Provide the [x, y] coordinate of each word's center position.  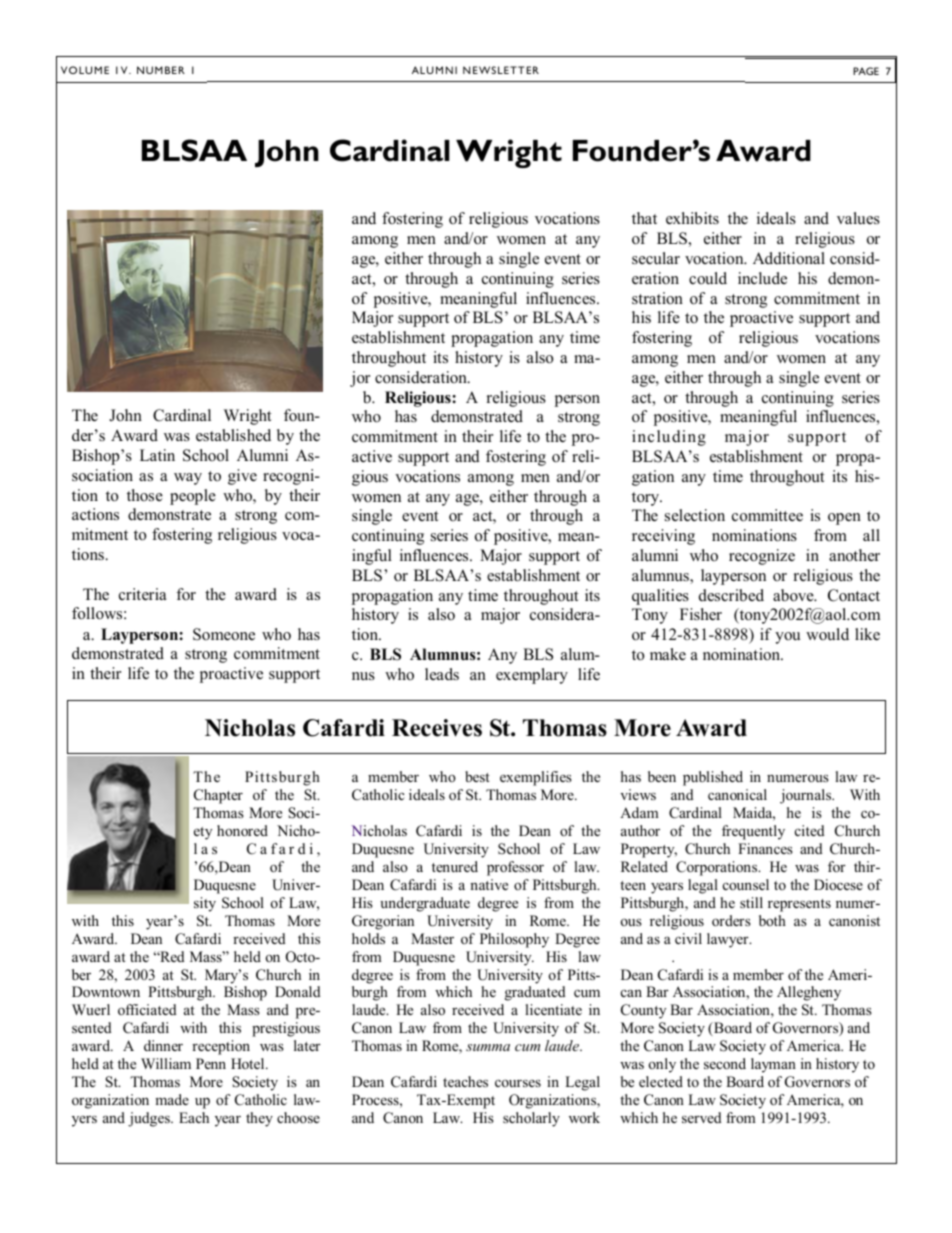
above [794, 595]
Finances [765, 848]
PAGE [866, 71]
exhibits [692, 218]
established [233, 435]
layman [773, 1065]
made [172, 1099]
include [762, 278]
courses [518, 1083]
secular [656, 258]
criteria [142, 594]
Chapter [218, 796]
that [644, 218]
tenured [455, 866]
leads [442, 674]
